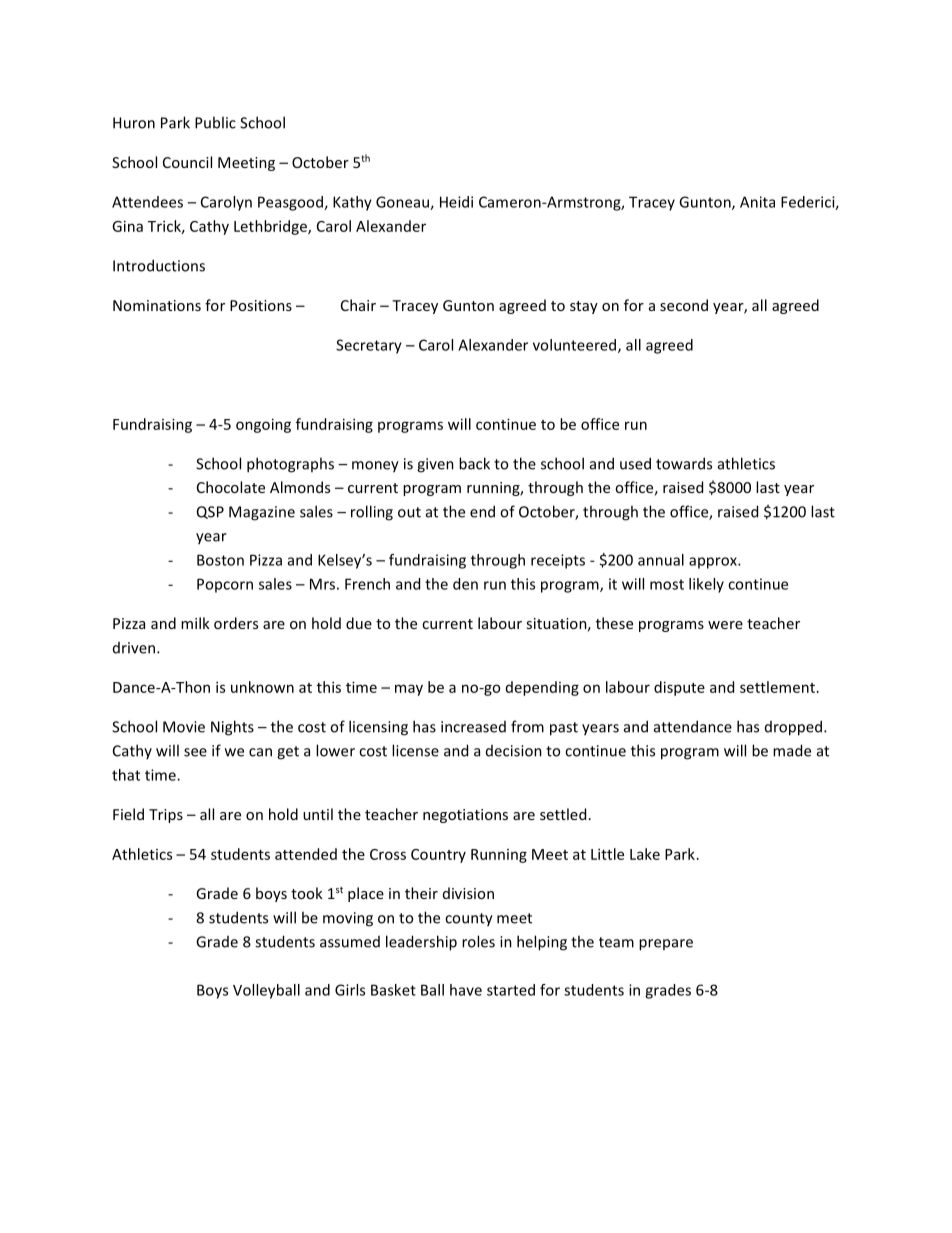 The image size is (952, 1233). What do you see at coordinates (350, 942) in the screenshot?
I see `assumed` at bounding box center [350, 942].
